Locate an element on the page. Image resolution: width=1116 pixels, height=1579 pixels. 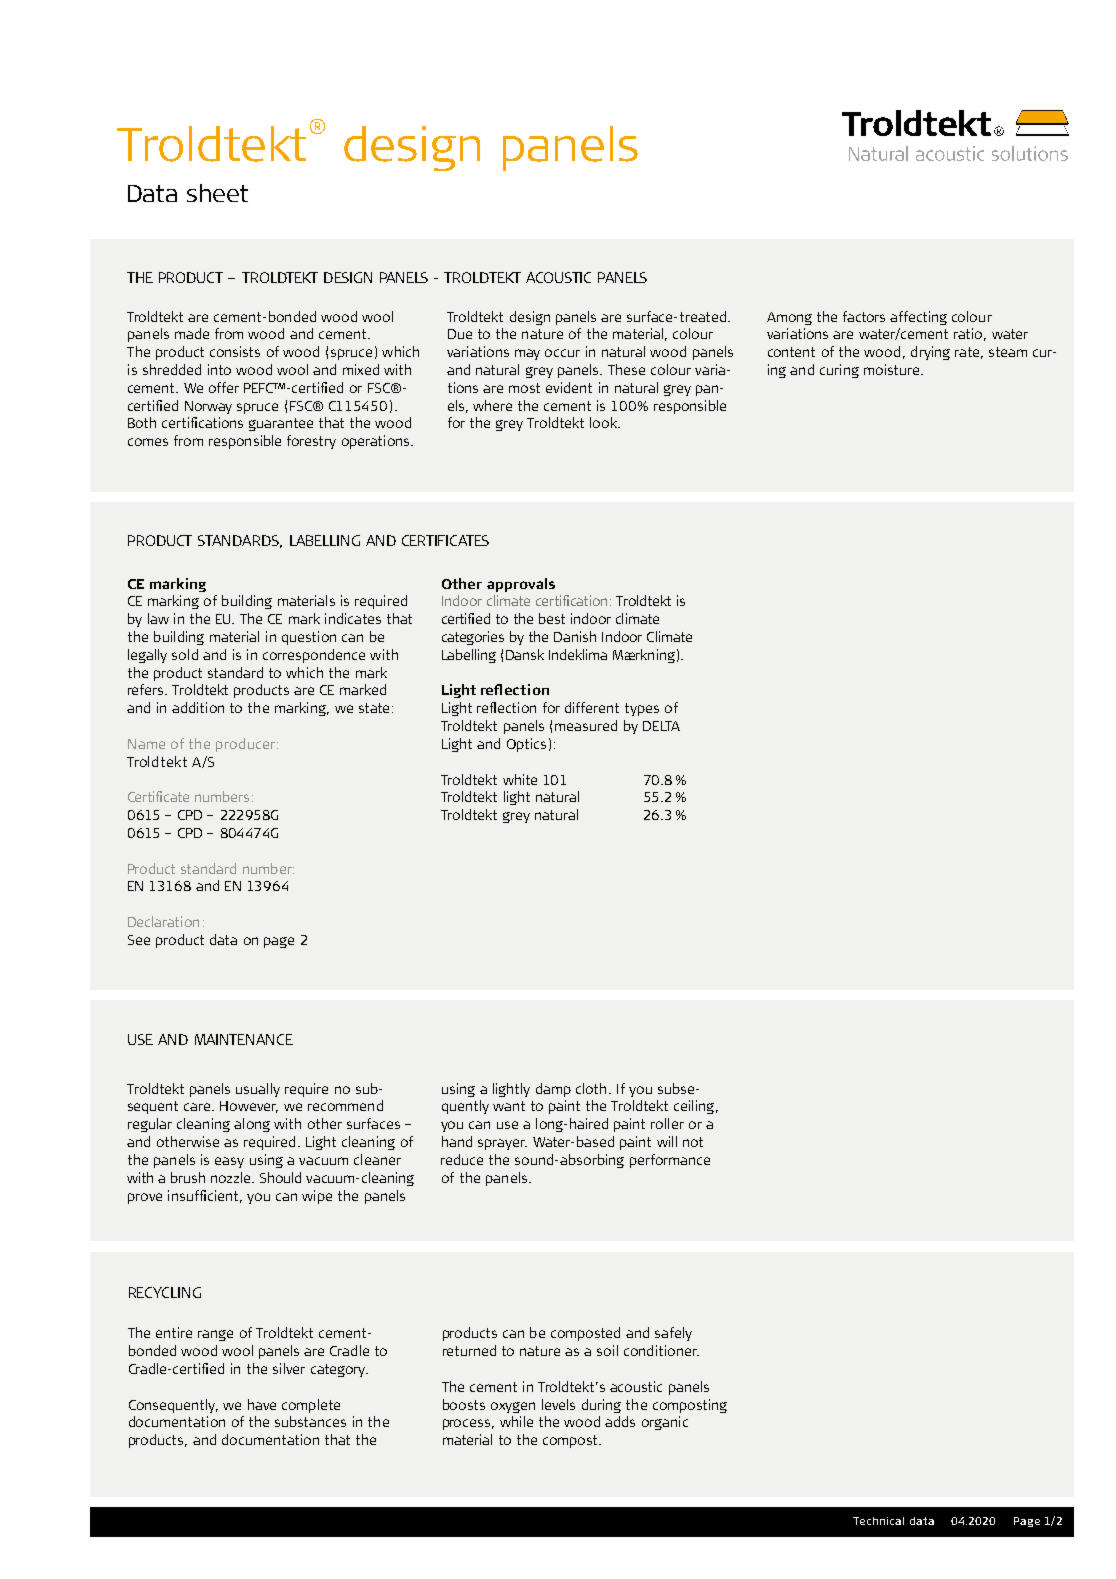
have is located at coordinates (262, 1404).
